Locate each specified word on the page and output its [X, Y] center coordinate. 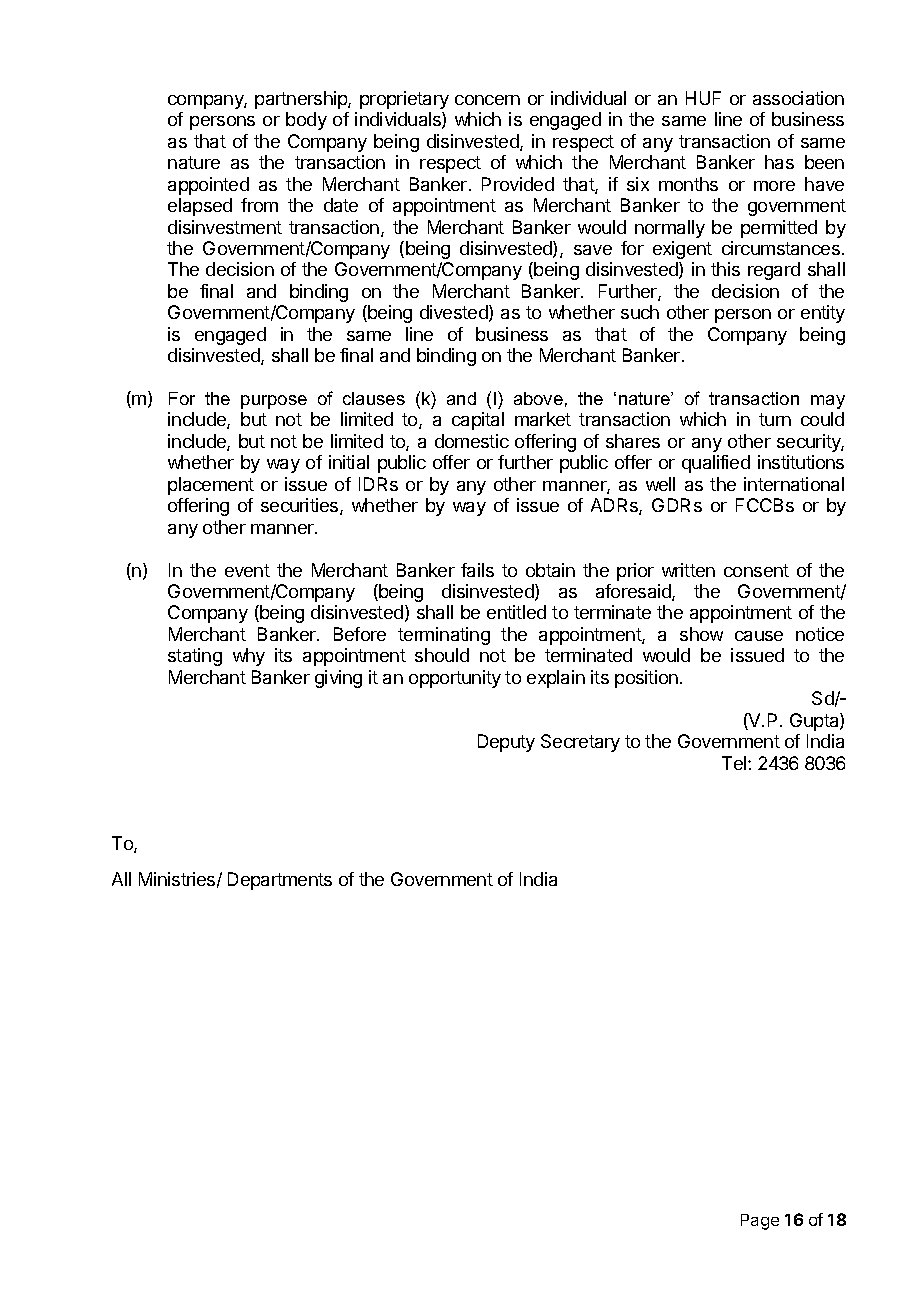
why [249, 657]
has [779, 162]
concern [487, 100]
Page [760, 1222]
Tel [735, 763]
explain [556, 679]
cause [759, 636]
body [306, 121]
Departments [280, 881]
